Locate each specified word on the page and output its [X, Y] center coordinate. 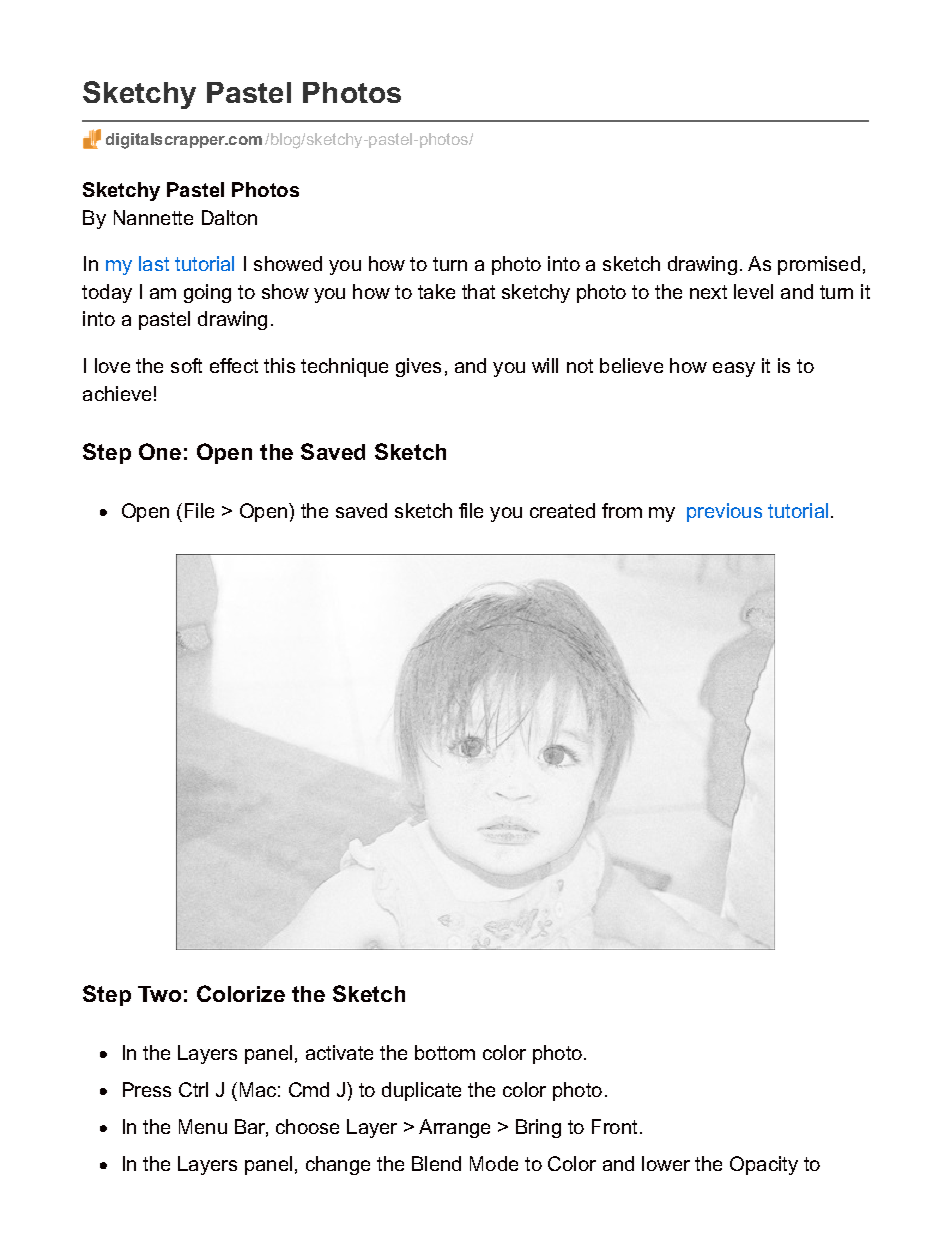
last [154, 263]
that [478, 291]
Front [614, 1126]
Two [159, 994]
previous [724, 512]
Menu [203, 1126]
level [753, 291]
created [562, 510]
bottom [445, 1052]
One [160, 451]
